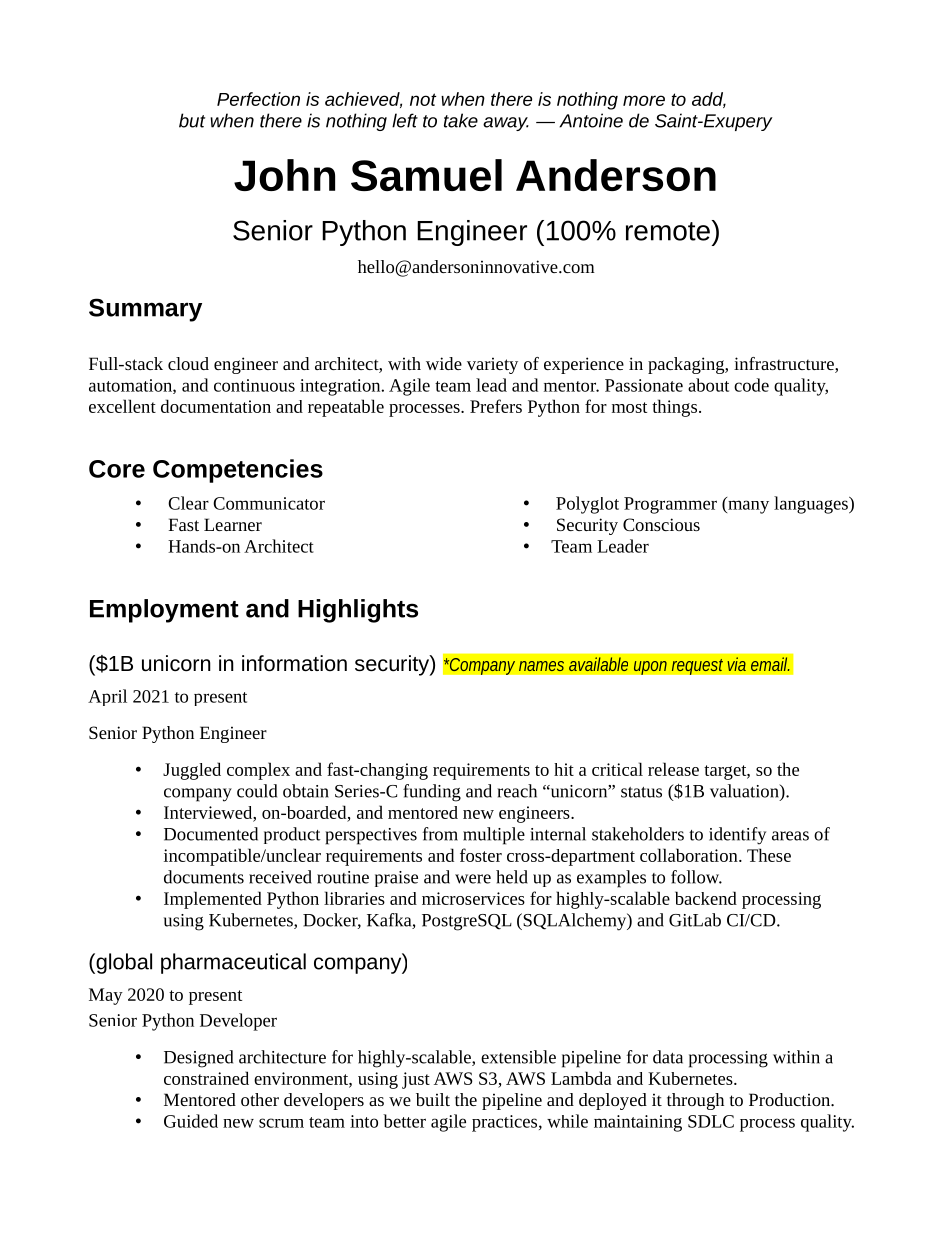  Describe the element at coordinates (192, 120) in the image. I see `but` at that location.
